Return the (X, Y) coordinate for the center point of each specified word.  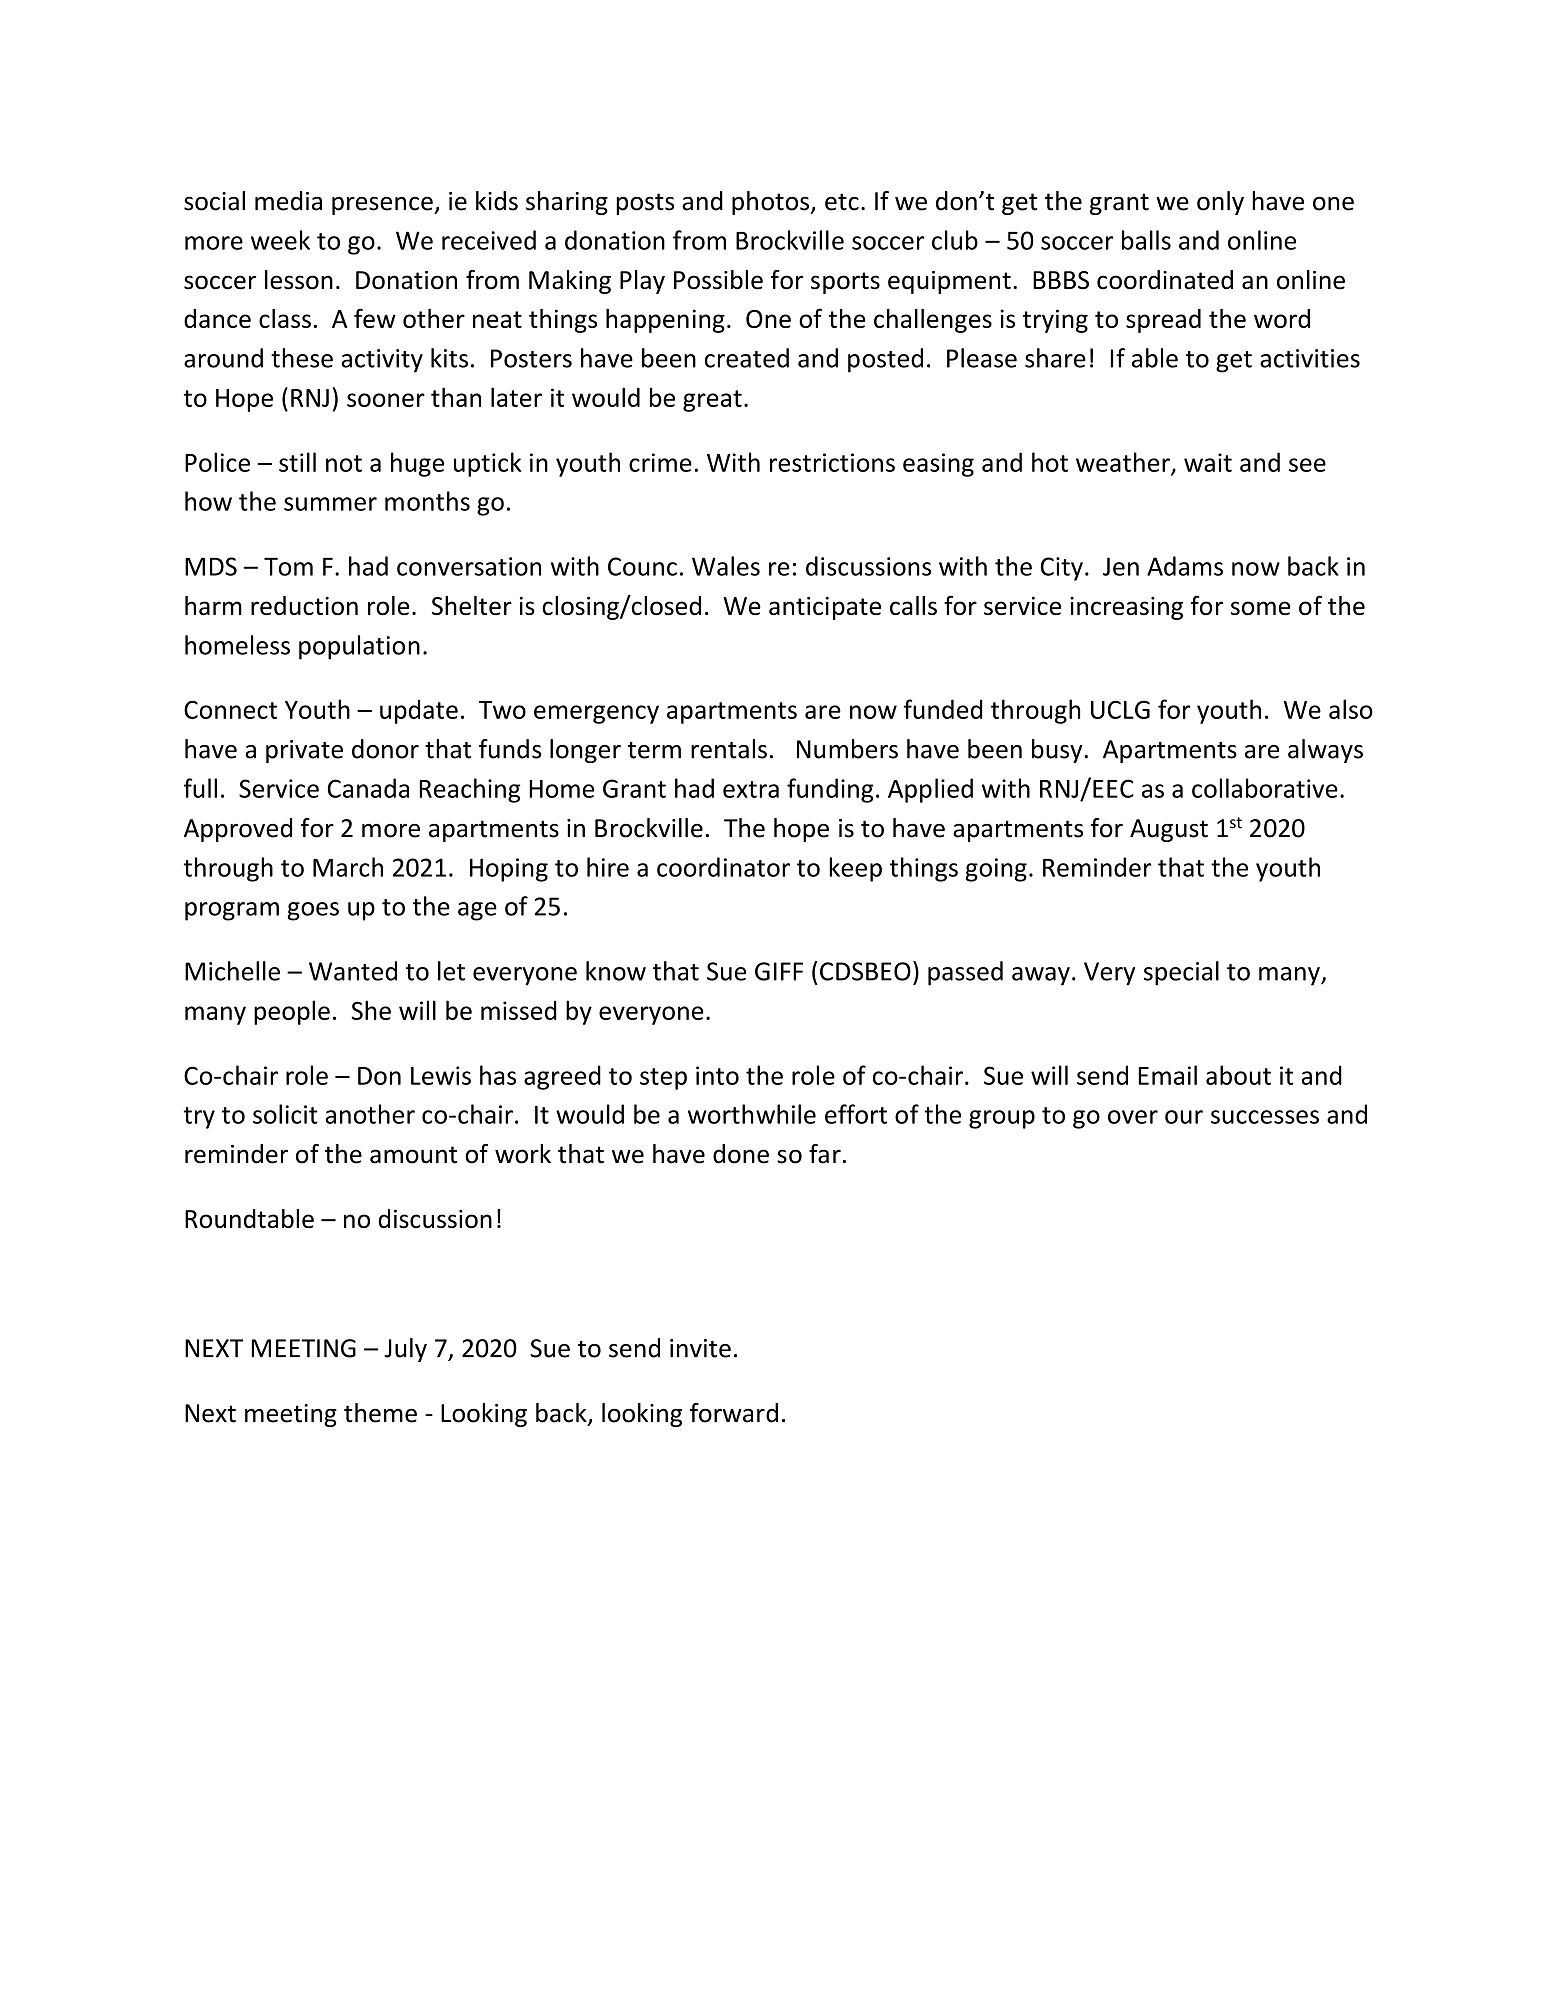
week (280, 240)
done (741, 1154)
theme (380, 1413)
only (1220, 203)
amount (413, 1155)
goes (313, 911)
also (1351, 709)
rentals (729, 749)
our (1184, 1117)
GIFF (779, 971)
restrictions (832, 462)
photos (772, 203)
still (297, 462)
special (1181, 973)
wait (1208, 462)
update (419, 711)
